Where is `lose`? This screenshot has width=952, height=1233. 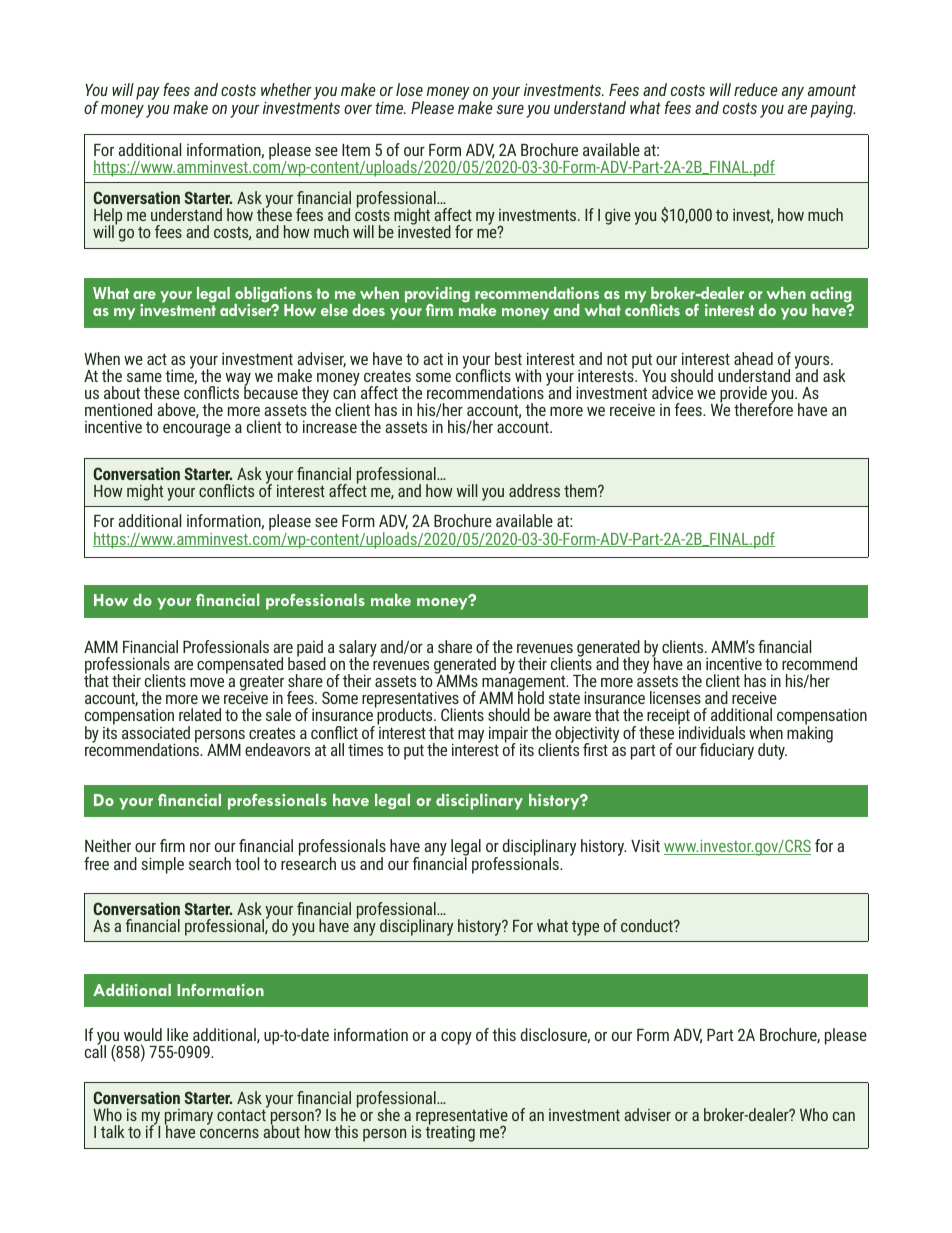
lose is located at coordinates (409, 89).
